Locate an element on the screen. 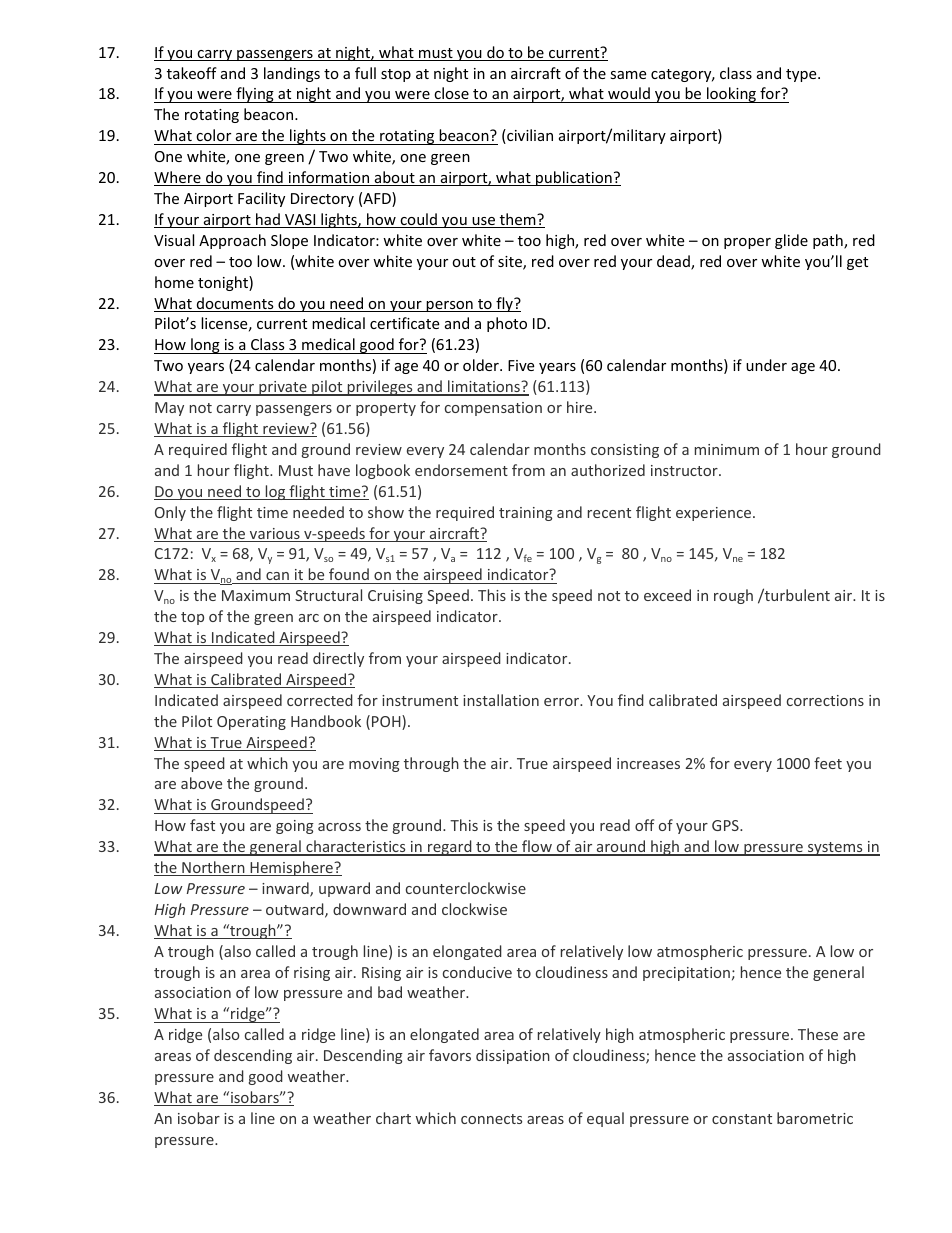 The image size is (952, 1233). feet is located at coordinates (828, 763).
